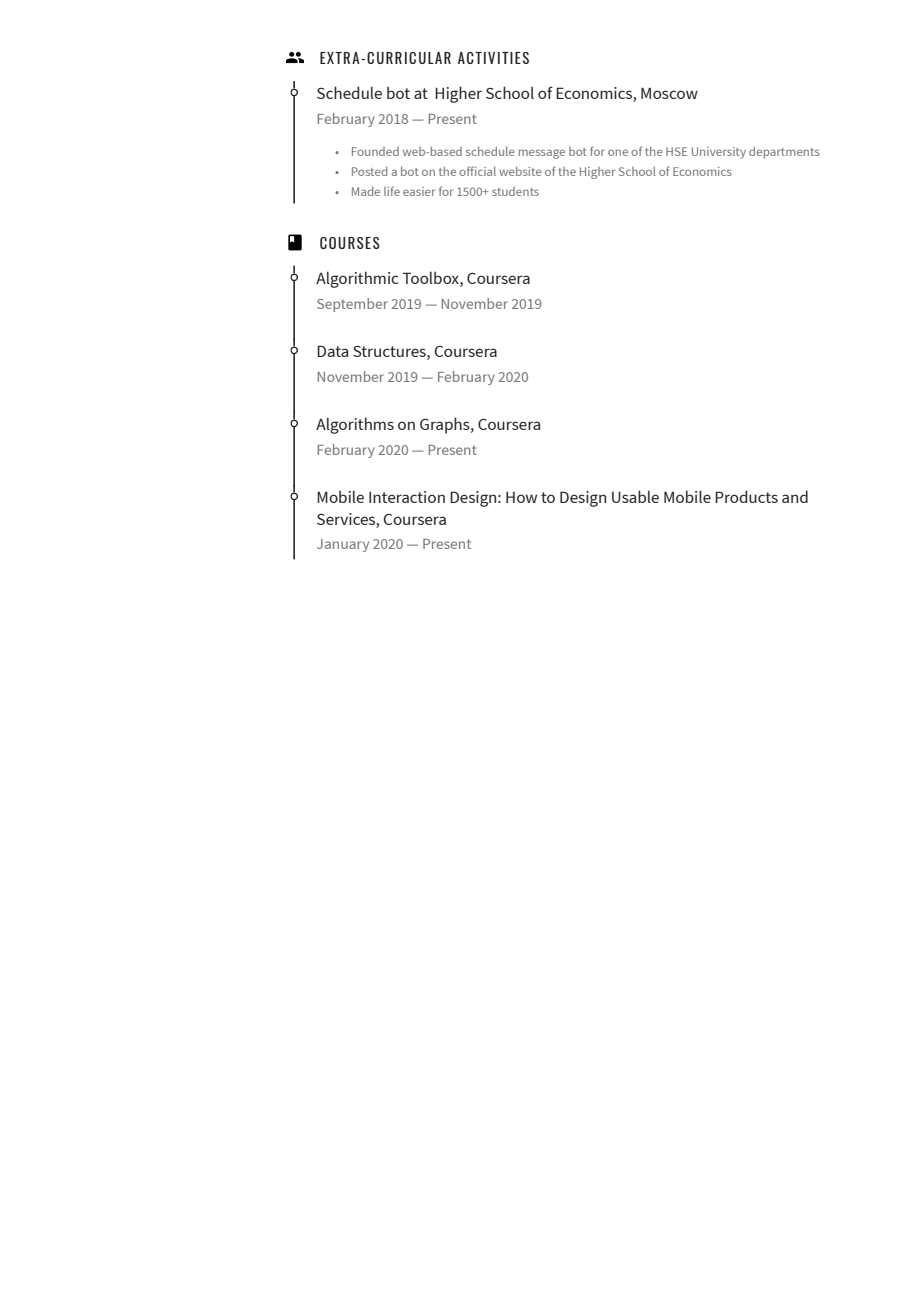 The width and height of the screenshot is (924, 1308). What do you see at coordinates (795, 496) in the screenshot?
I see `and` at bounding box center [795, 496].
